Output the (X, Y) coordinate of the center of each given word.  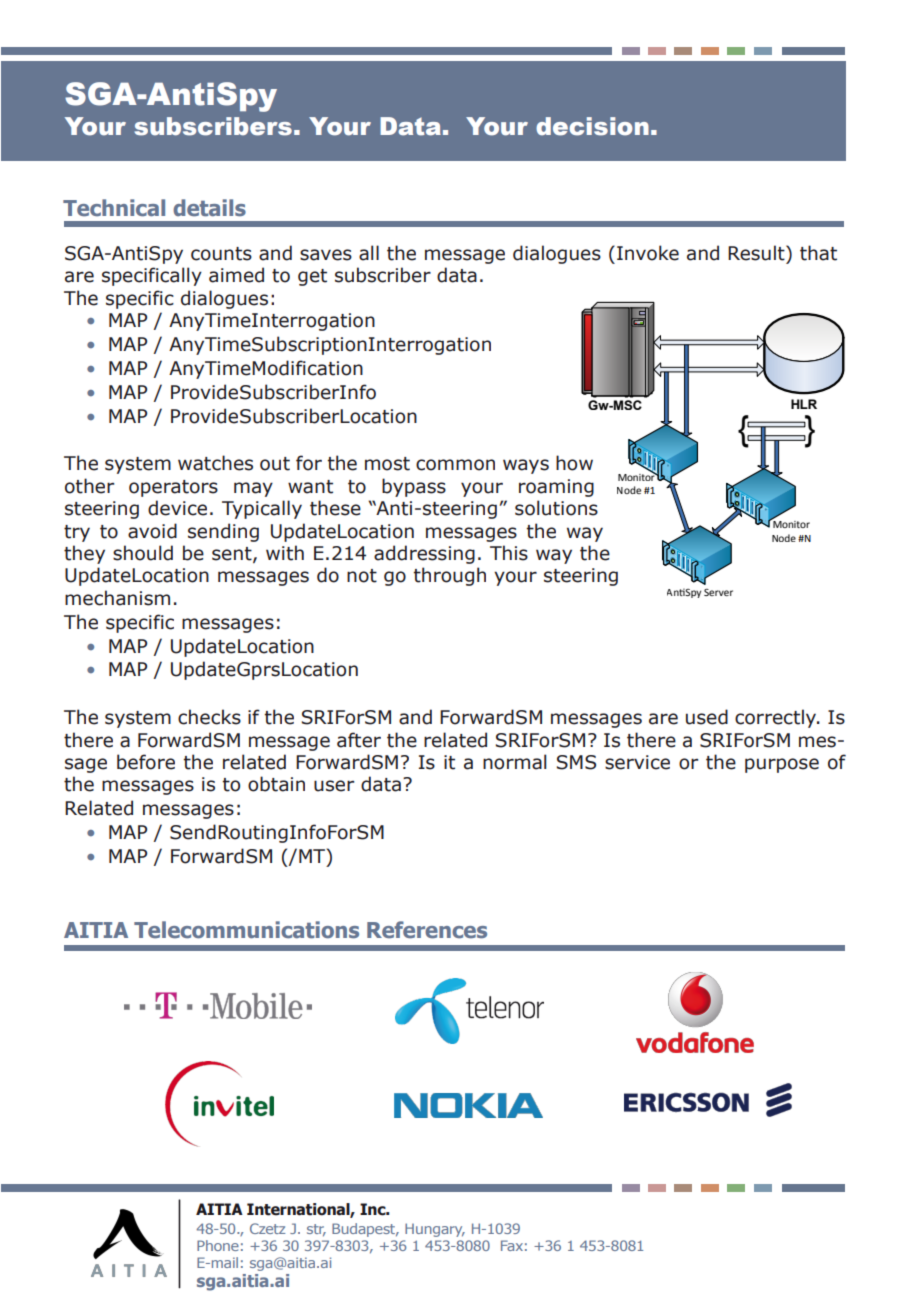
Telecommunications (246, 930)
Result (757, 253)
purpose (782, 765)
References (427, 930)
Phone (218, 1245)
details (209, 208)
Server (718, 592)
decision (592, 126)
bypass (414, 487)
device (177, 508)
